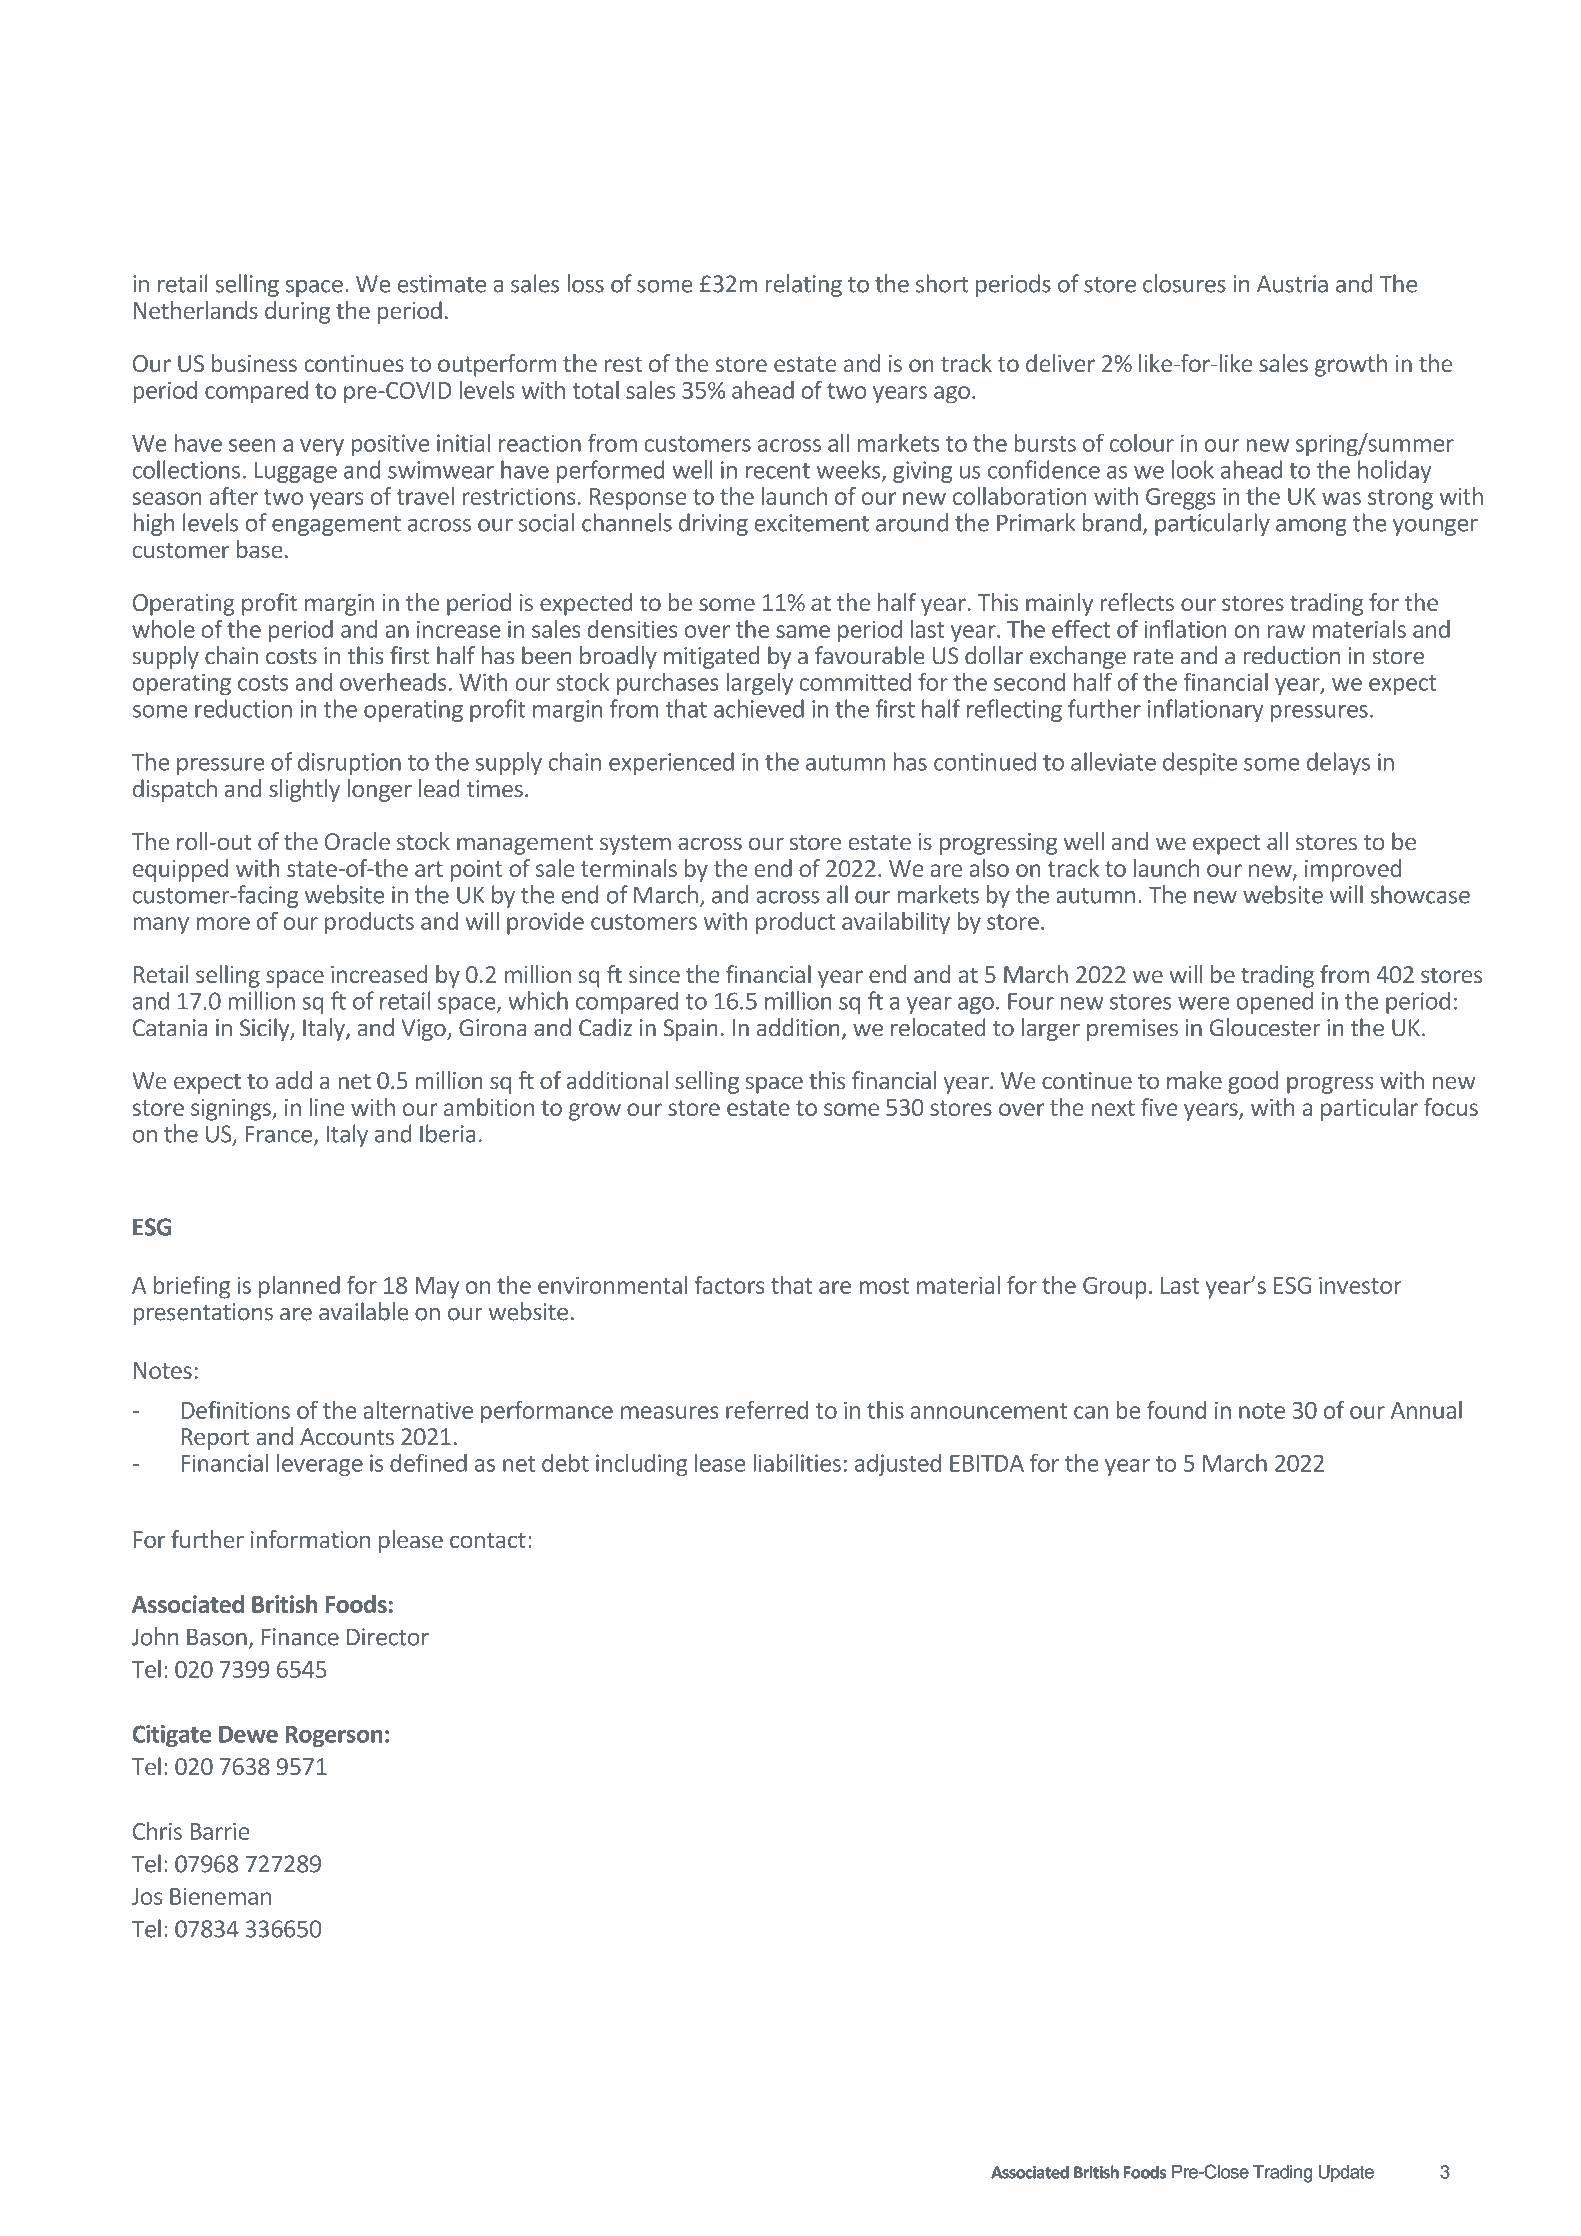 This screenshot has width=1581, height=2236. What do you see at coordinates (803, 285) in the screenshot?
I see `relating` at bounding box center [803, 285].
